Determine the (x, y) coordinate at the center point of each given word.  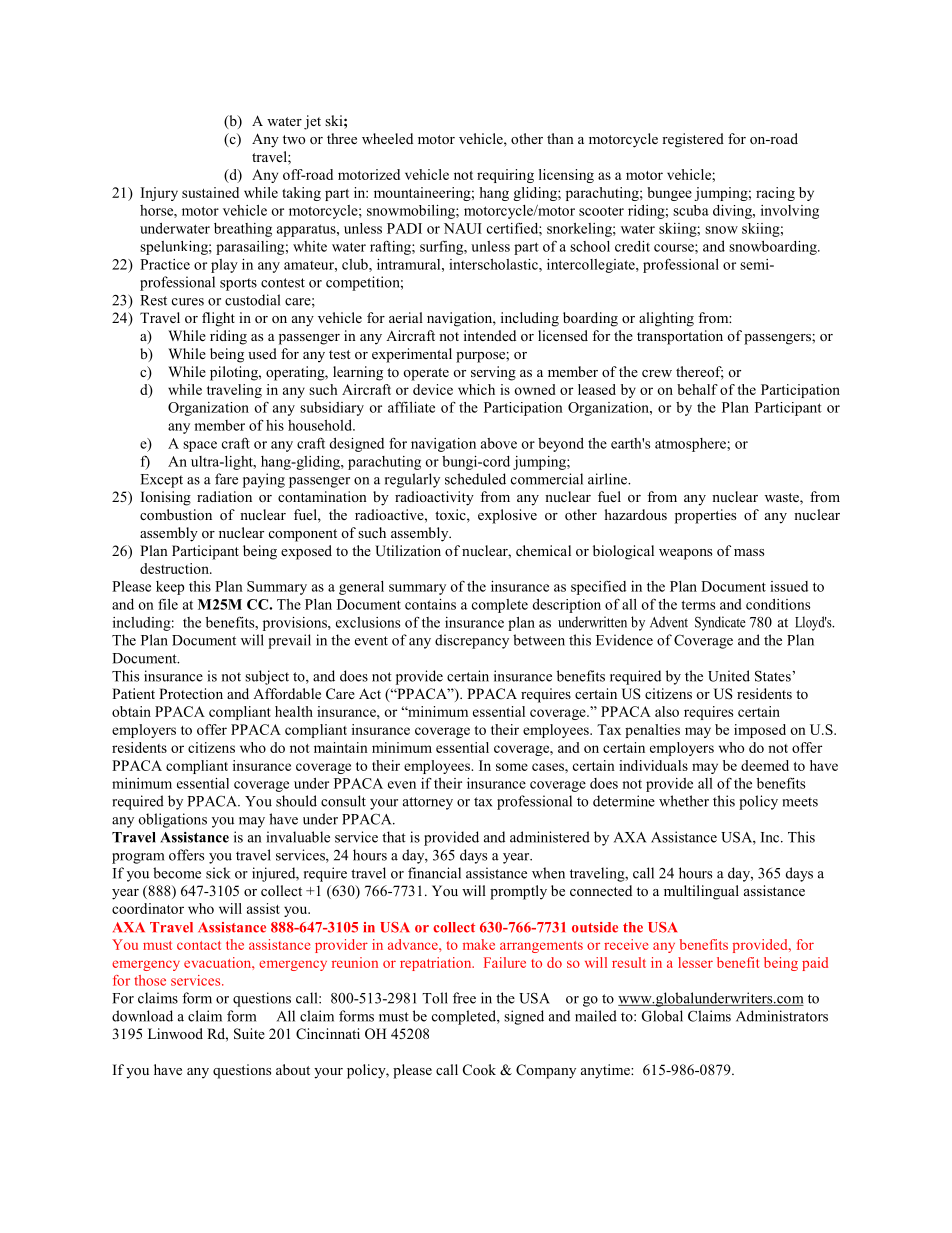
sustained (210, 192)
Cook (479, 1070)
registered (693, 140)
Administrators (782, 1016)
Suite (249, 1034)
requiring (505, 176)
